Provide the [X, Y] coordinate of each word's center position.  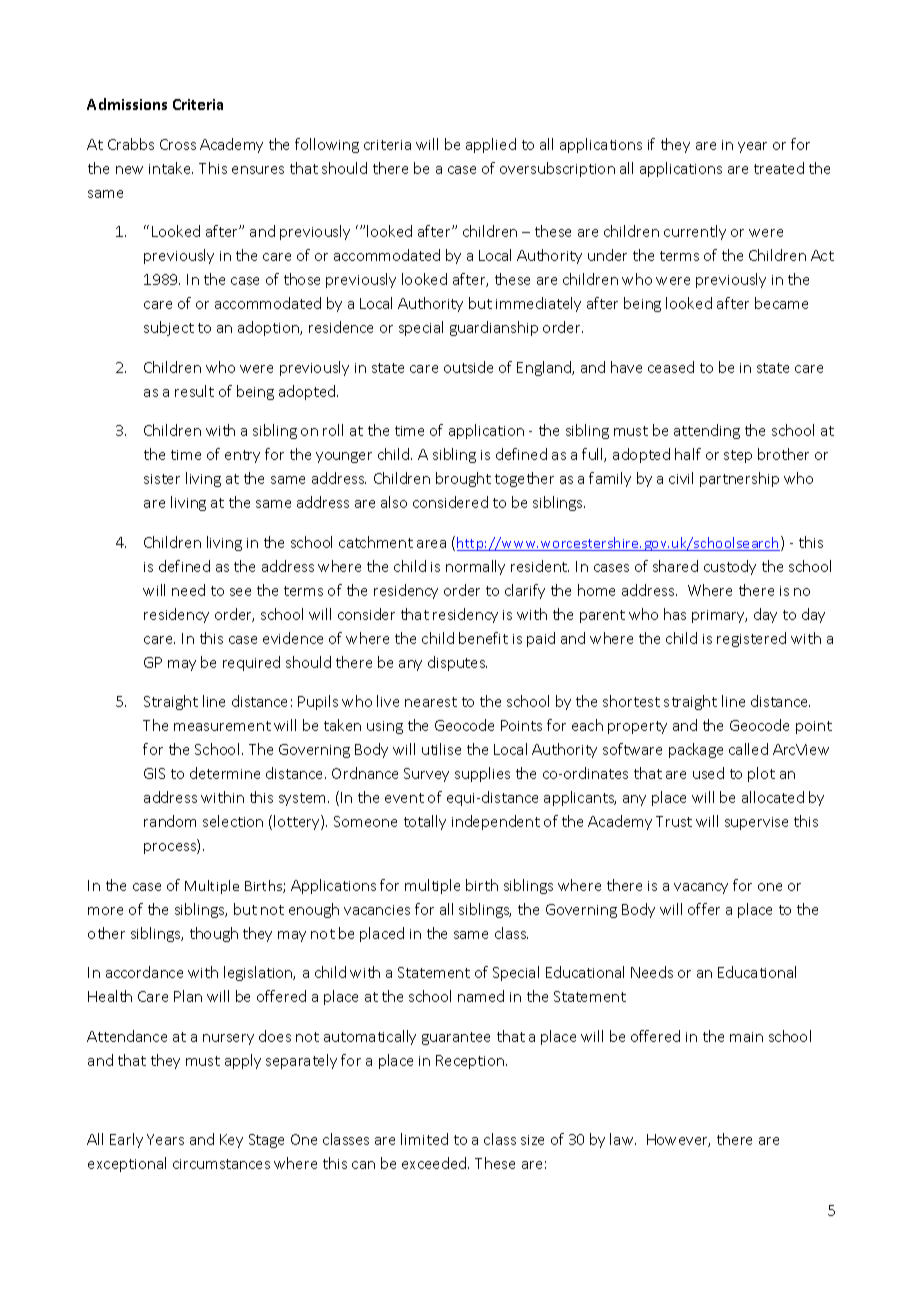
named [481, 996]
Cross [178, 144]
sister [162, 479]
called [748, 749]
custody [730, 567]
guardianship [494, 328]
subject [169, 328]
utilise [441, 749]
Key [231, 1141]
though [214, 934]
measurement [222, 726]
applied [491, 145]
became [781, 303]
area [431, 544]
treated [779, 168]
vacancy [701, 888]
